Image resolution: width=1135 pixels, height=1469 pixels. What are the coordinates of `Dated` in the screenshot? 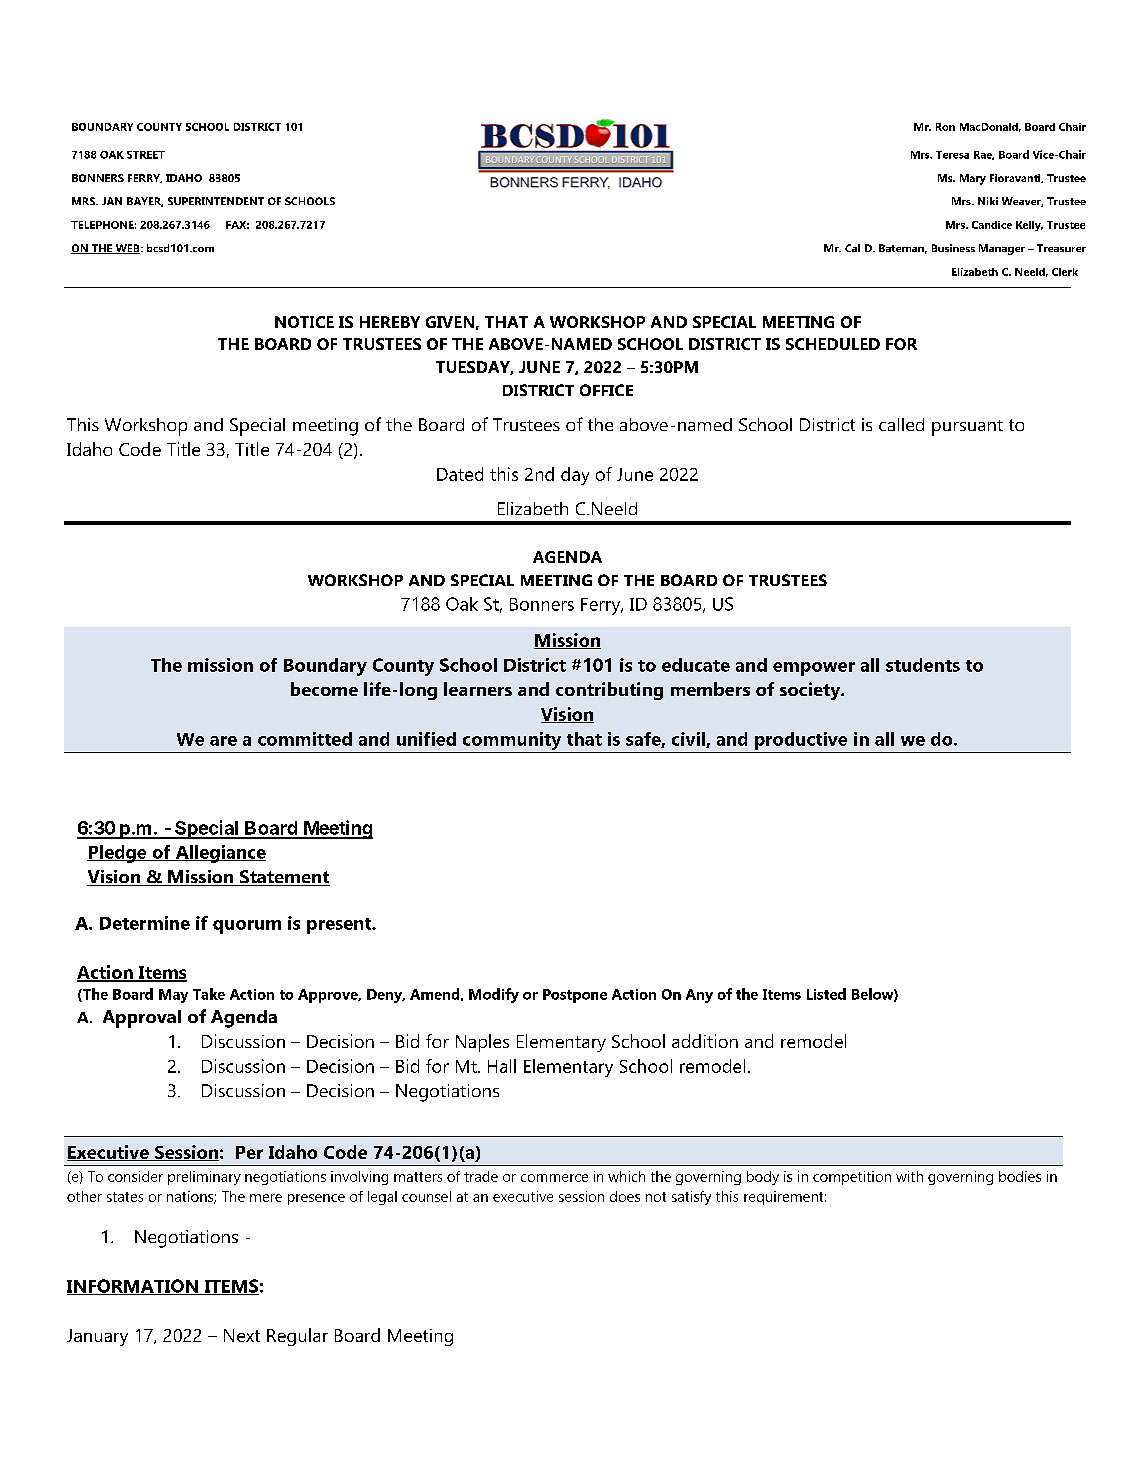 It's located at (460, 474).
